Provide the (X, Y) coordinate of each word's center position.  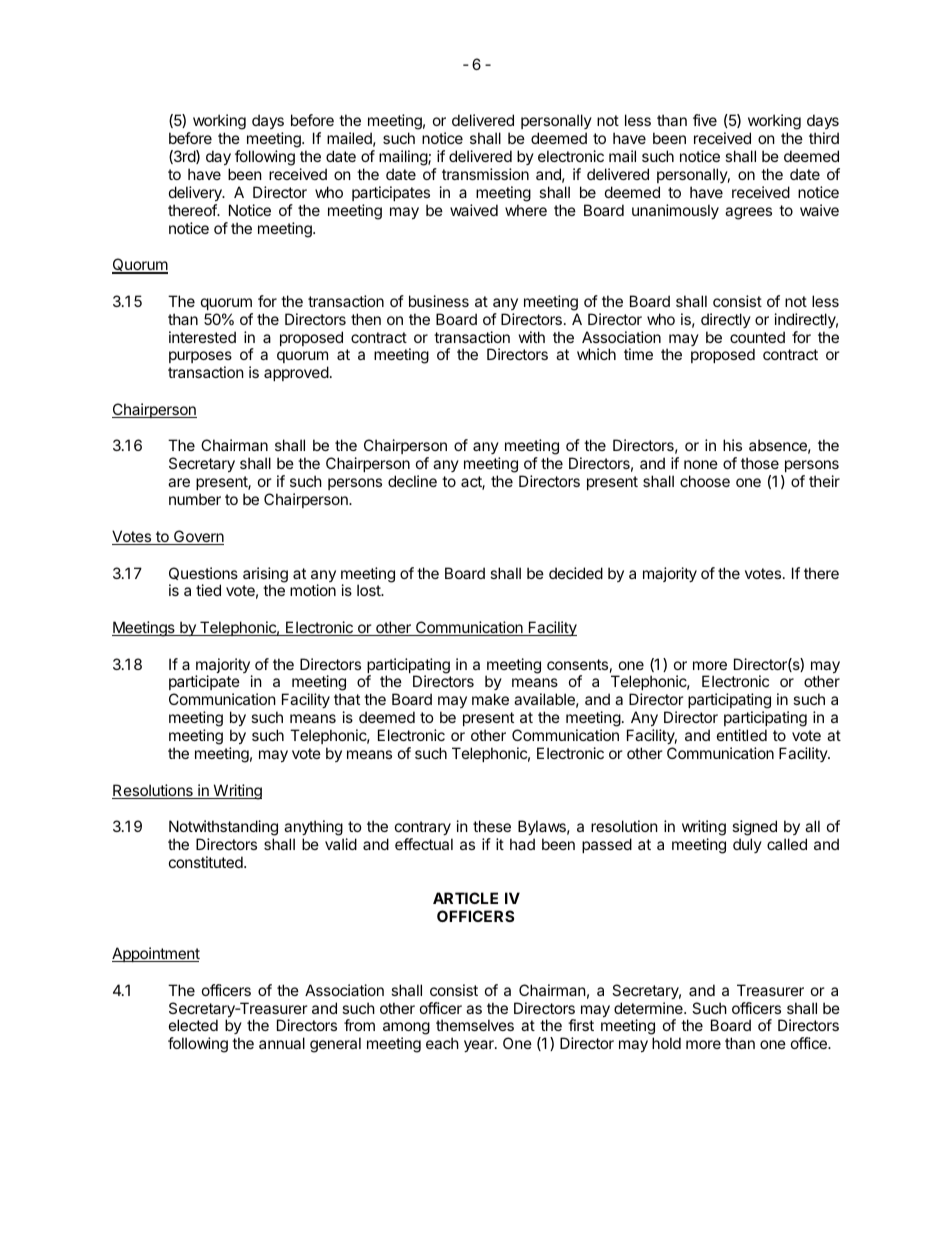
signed (754, 829)
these (492, 826)
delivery (196, 193)
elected (193, 1025)
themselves (475, 1025)
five (705, 120)
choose (705, 481)
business (439, 301)
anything (314, 829)
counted (757, 337)
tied (208, 590)
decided (576, 573)
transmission (485, 174)
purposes (200, 359)
